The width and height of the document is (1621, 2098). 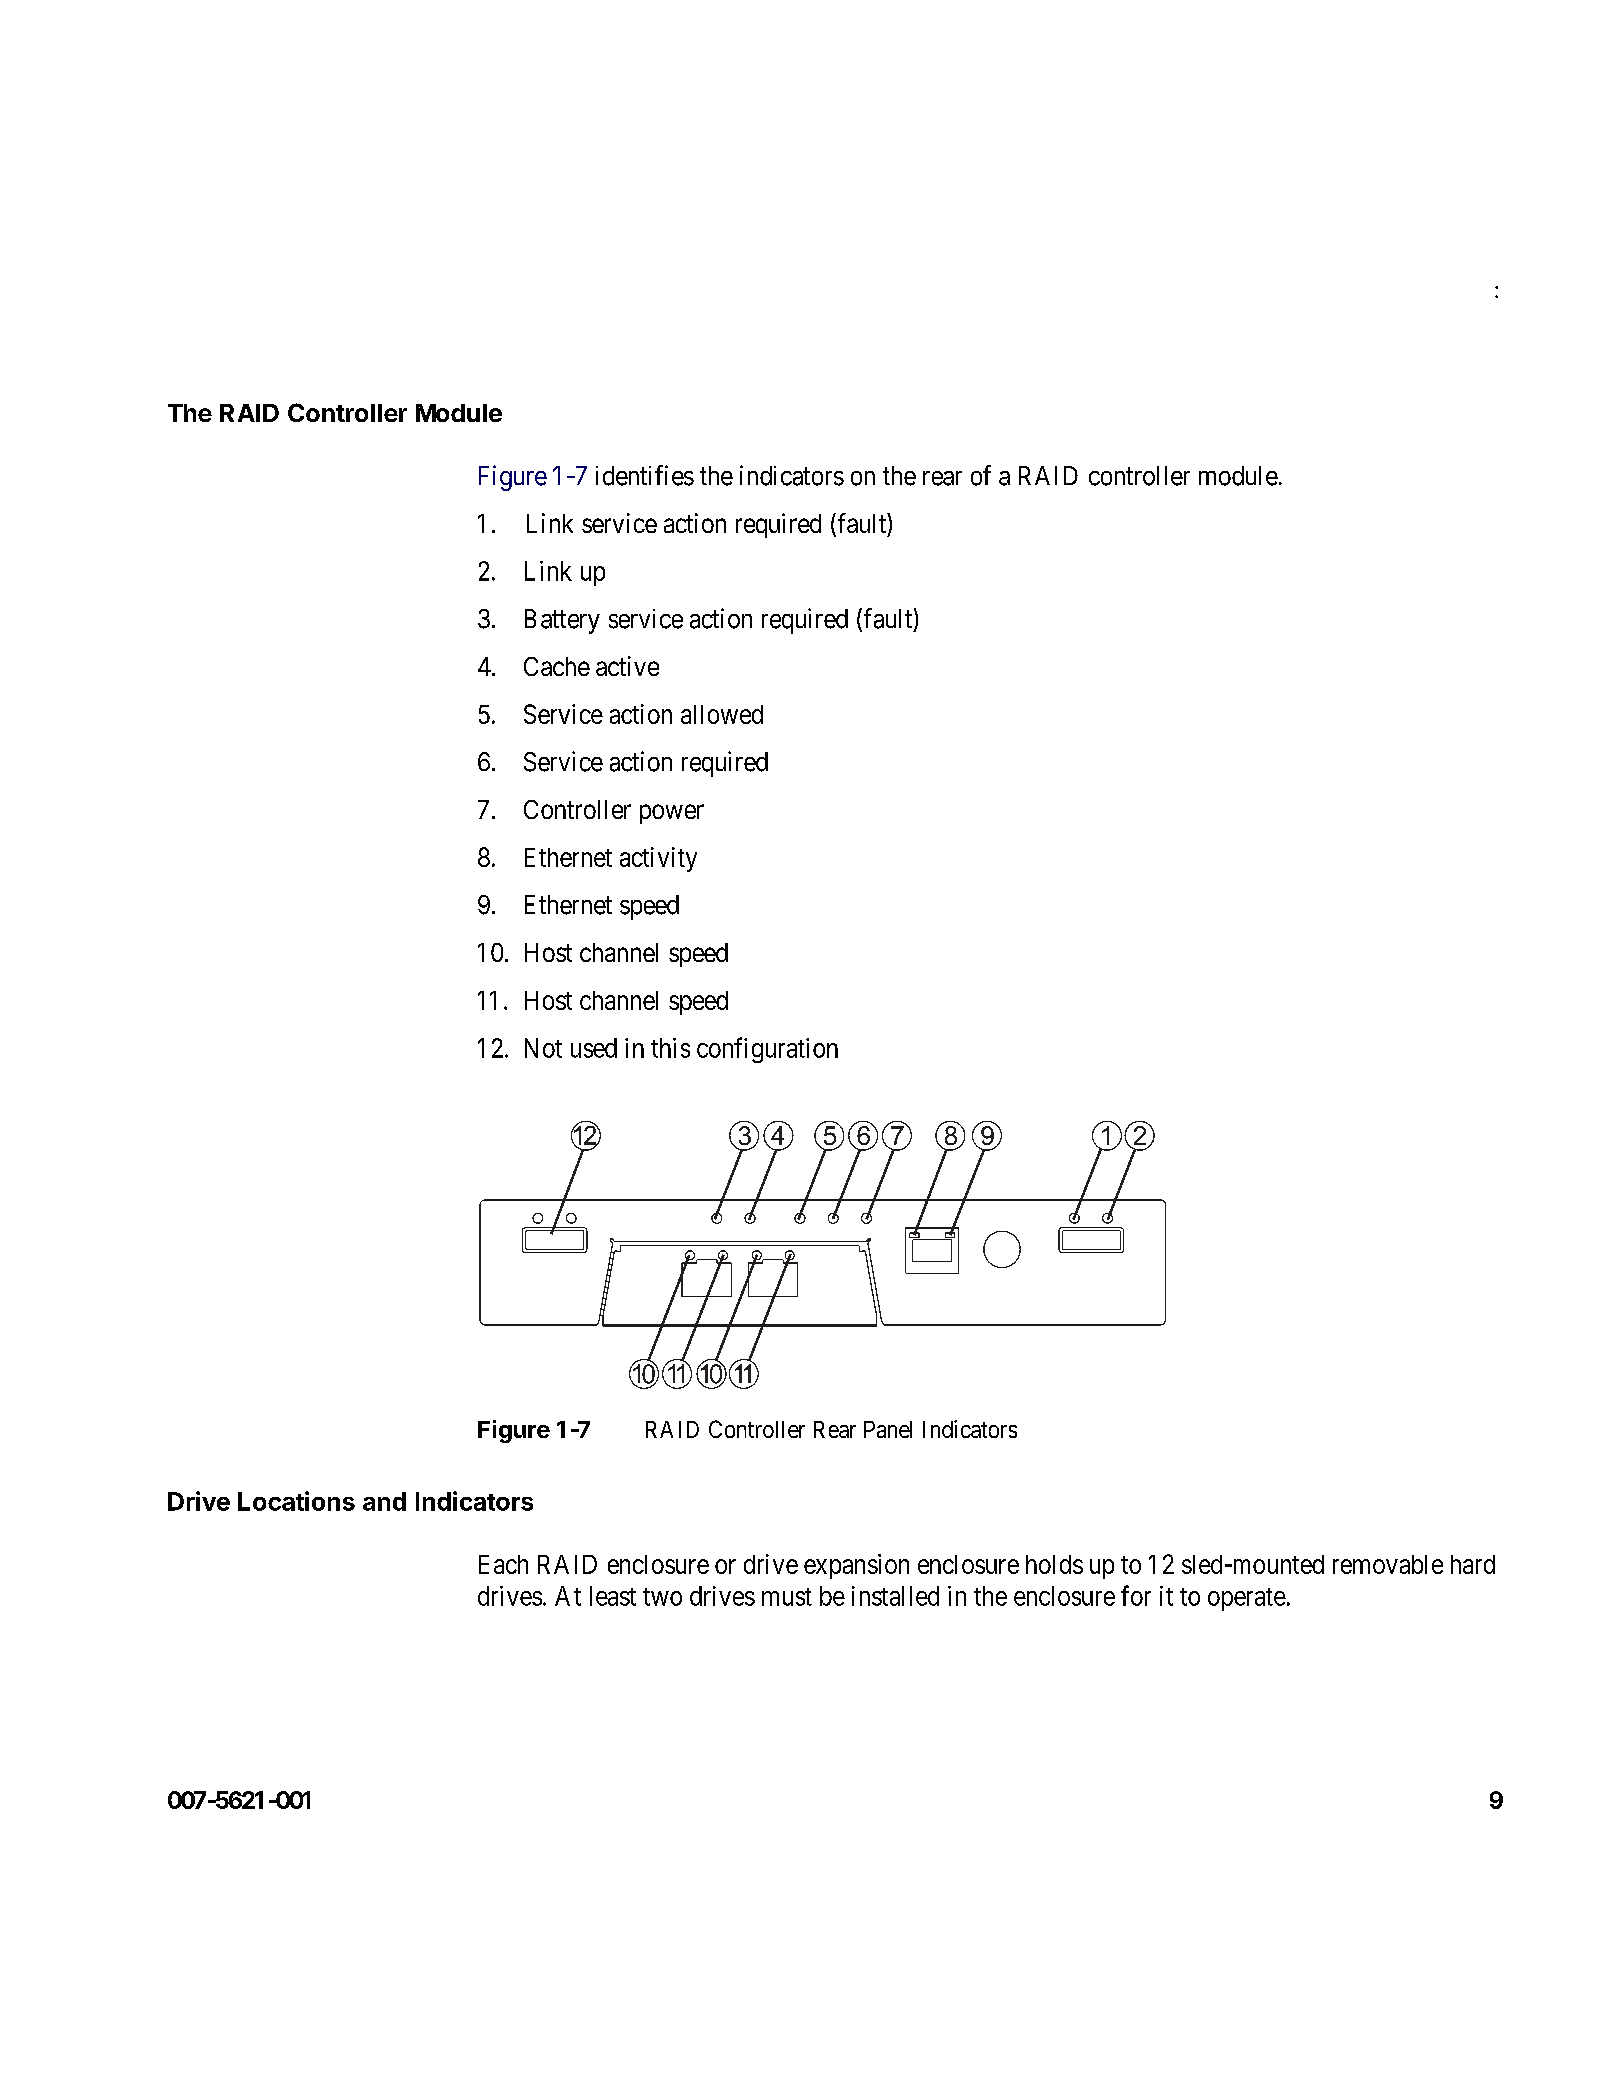 What do you see at coordinates (767, 1050) in the document?
I see `configuration` at bounding box center [767, 1050].
